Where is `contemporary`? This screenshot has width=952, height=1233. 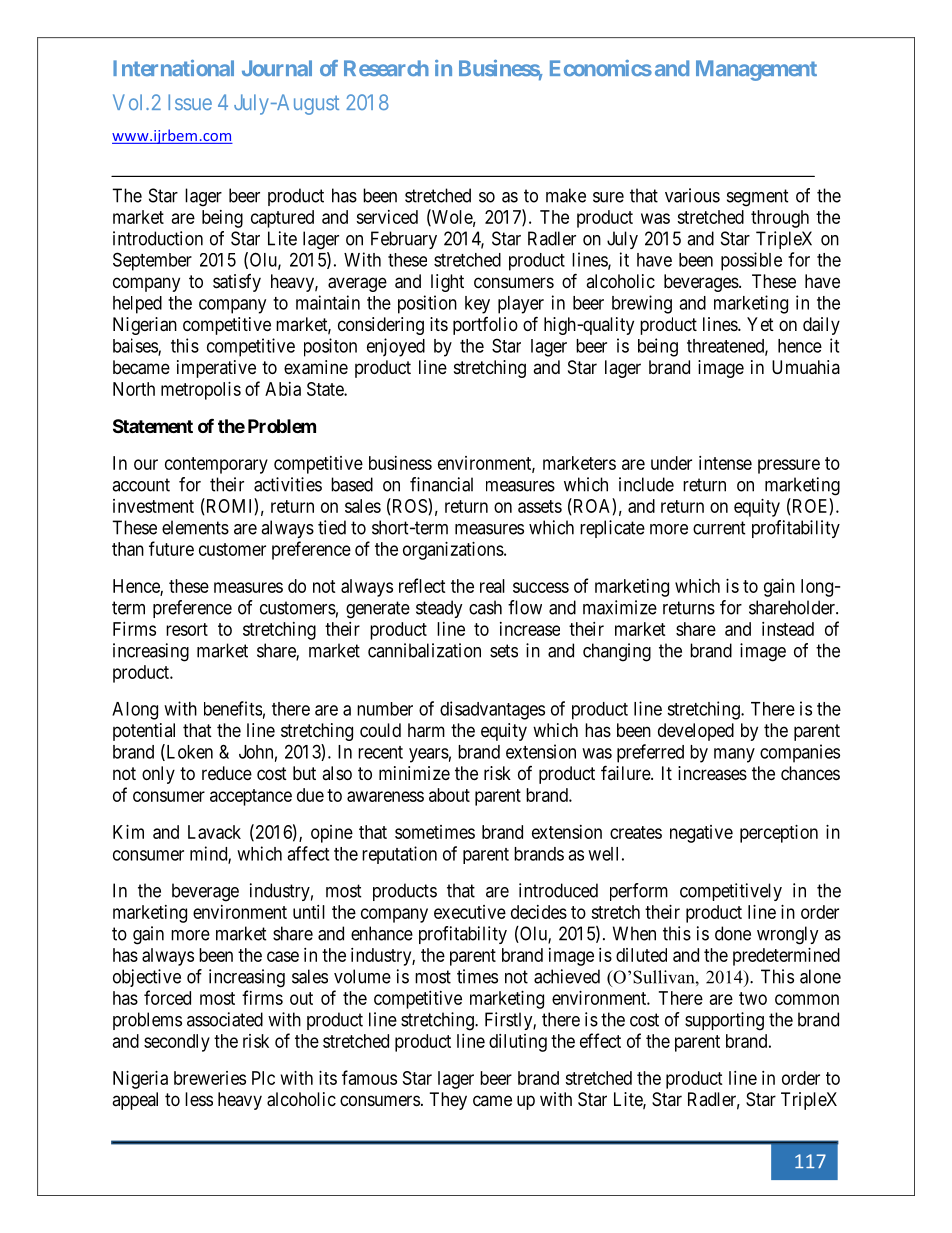 contemporary is located at coordinates (216, 465).
